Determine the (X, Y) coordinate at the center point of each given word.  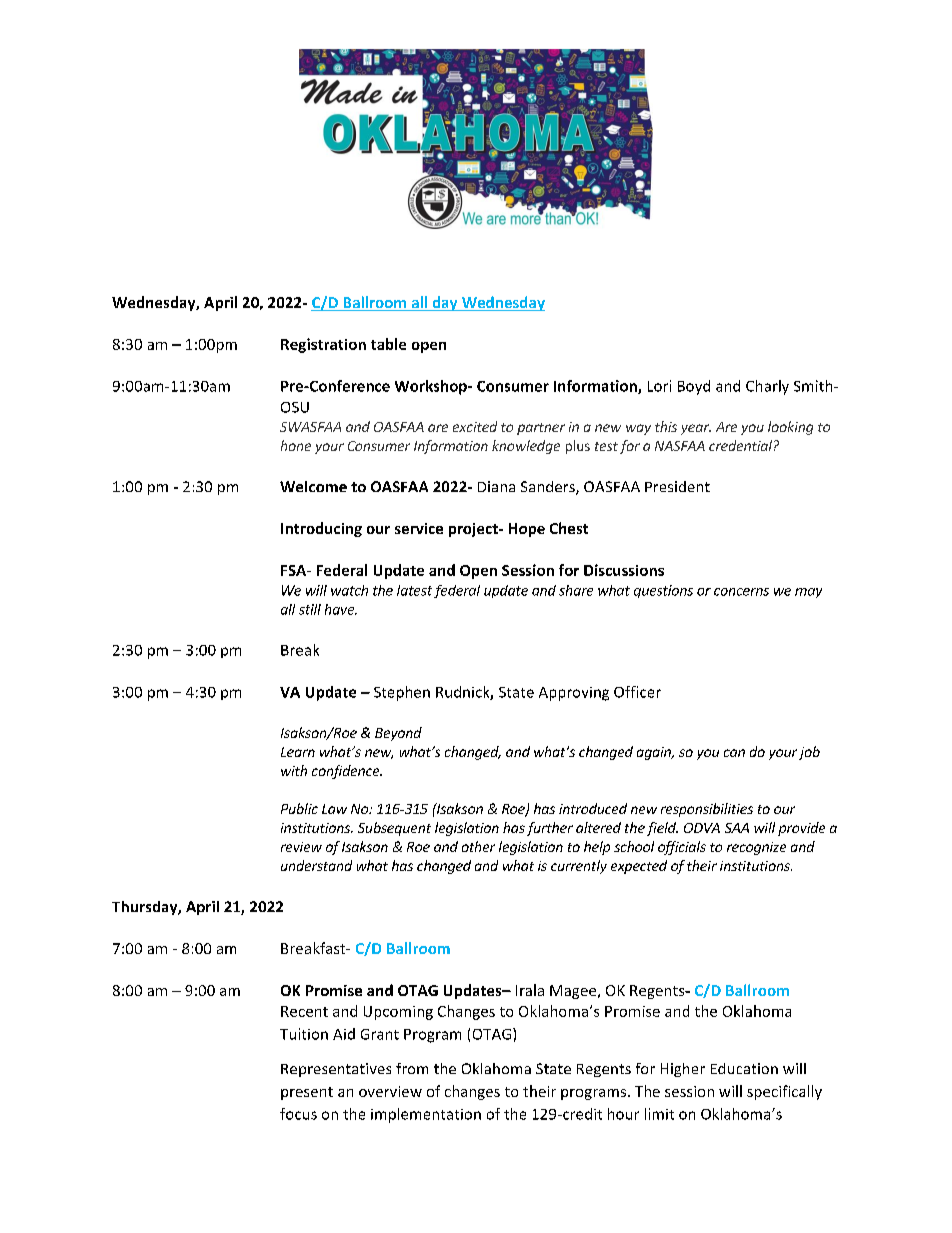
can (734, 753)
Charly (767, 387)
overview (390, 1091)
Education (744, 1068)
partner (541, 429)
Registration (323, 345)
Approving (574, 694)
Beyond (398, 734)
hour (623, 1114)
